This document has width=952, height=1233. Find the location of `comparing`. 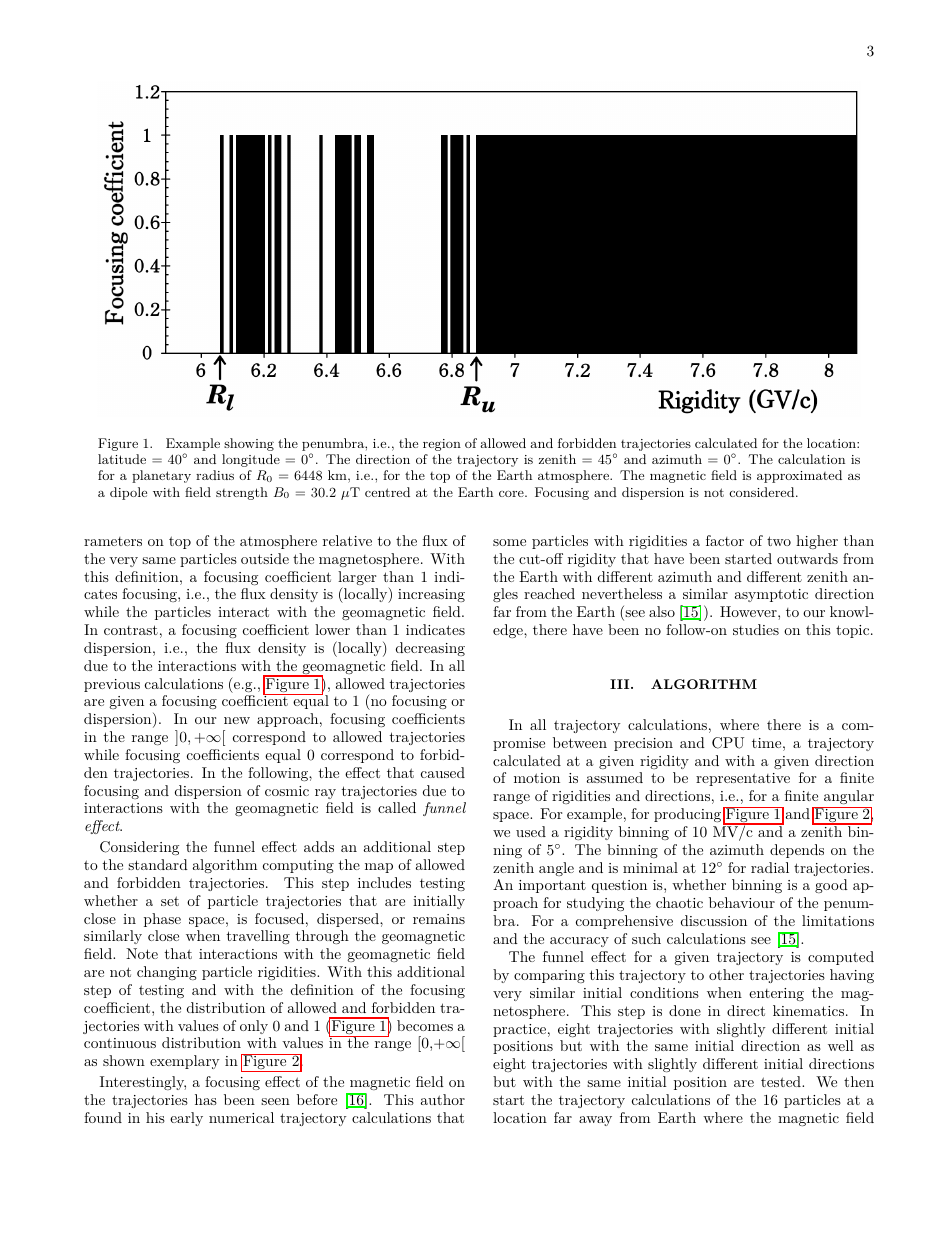

comparing is located at coordinates (549, 976).
